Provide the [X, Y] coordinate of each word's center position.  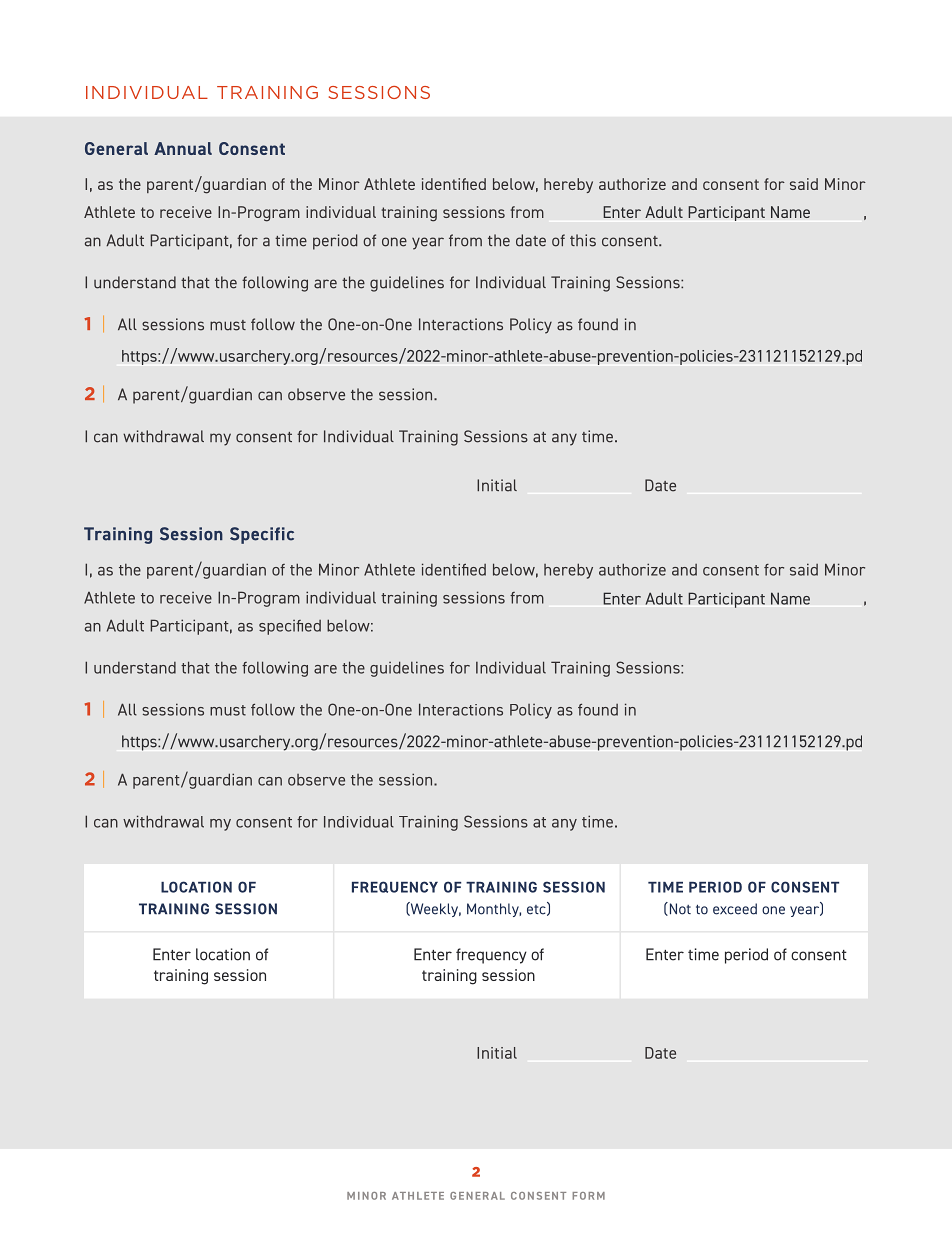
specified [290, 627]
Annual [183, 148]
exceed [735, 909]
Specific [262, 535]
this [583, 240]
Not [679, 909]
